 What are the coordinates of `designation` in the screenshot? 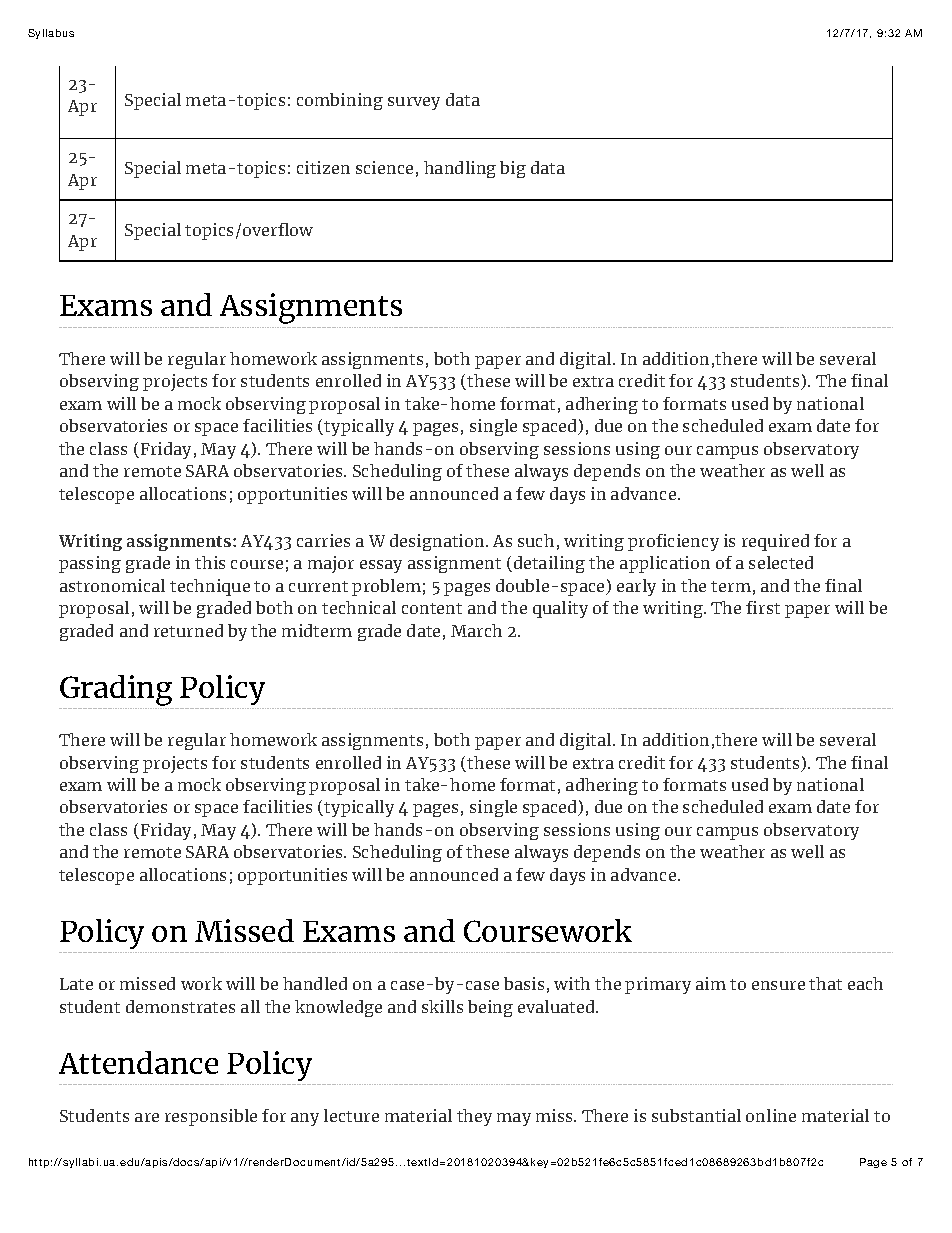 It's located at (438, 542).
